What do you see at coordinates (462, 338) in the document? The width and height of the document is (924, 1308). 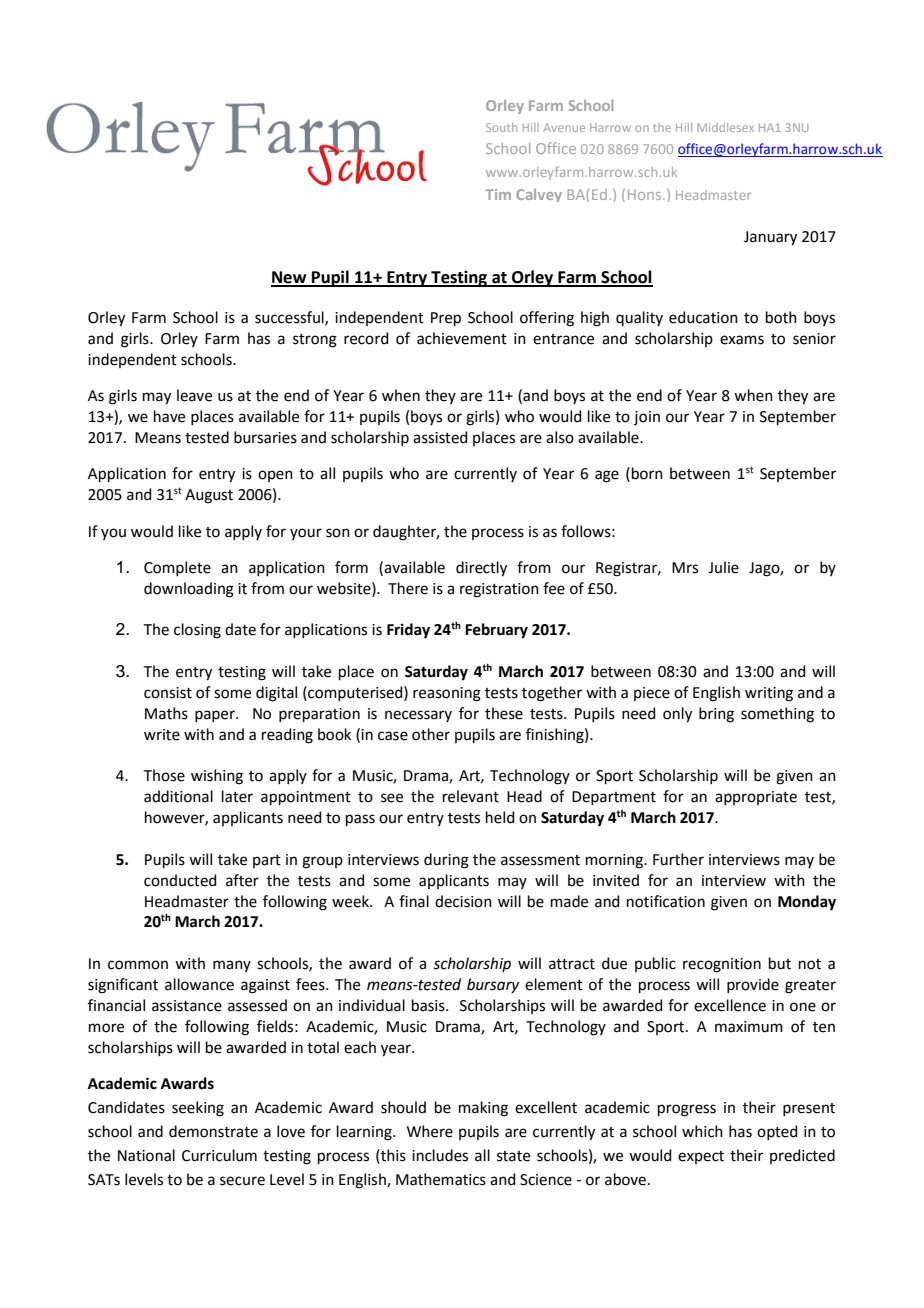 I see `achievement` at bounding box center [462, 338].
